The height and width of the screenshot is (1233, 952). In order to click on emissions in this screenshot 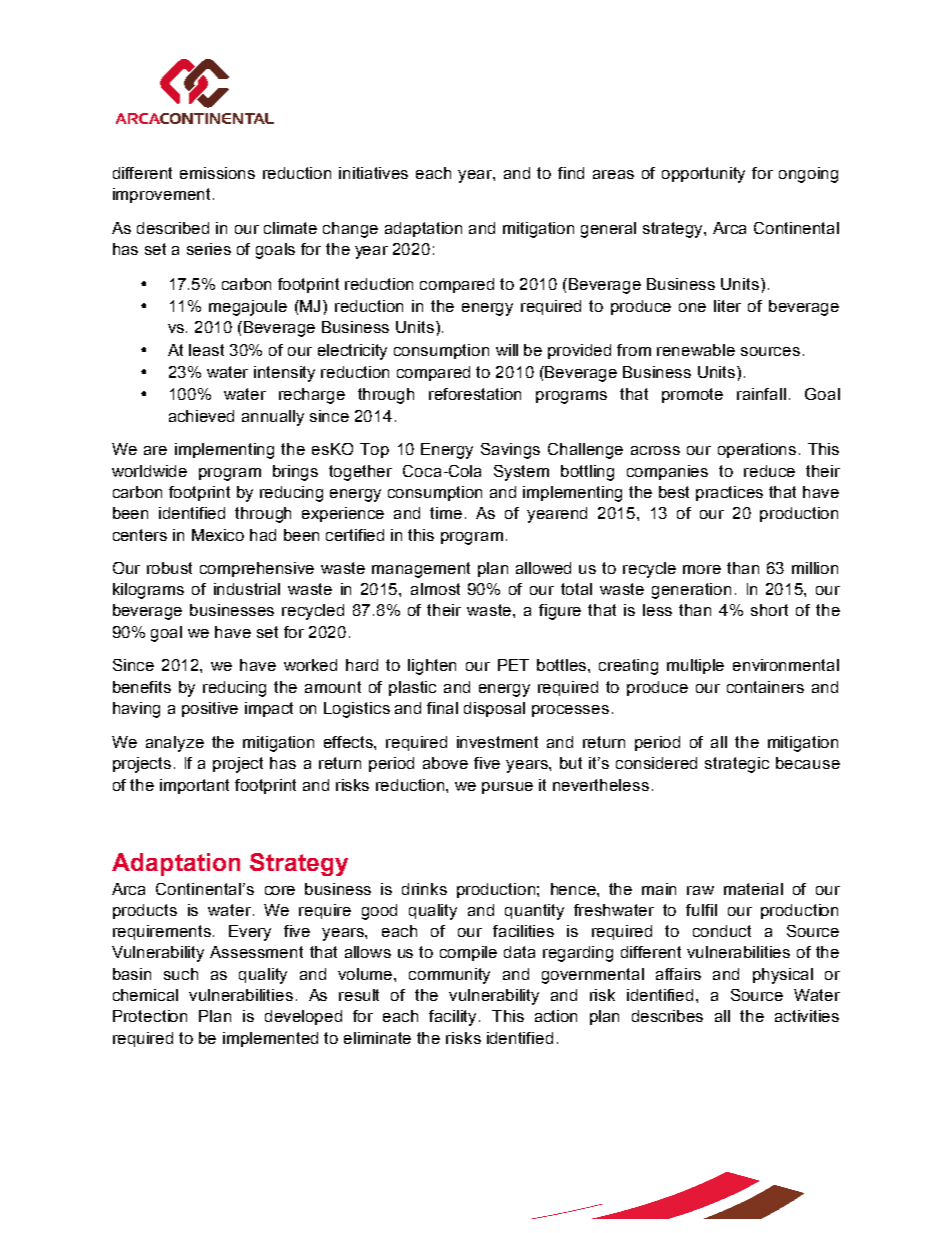, I will do `click(217, 173)`.
